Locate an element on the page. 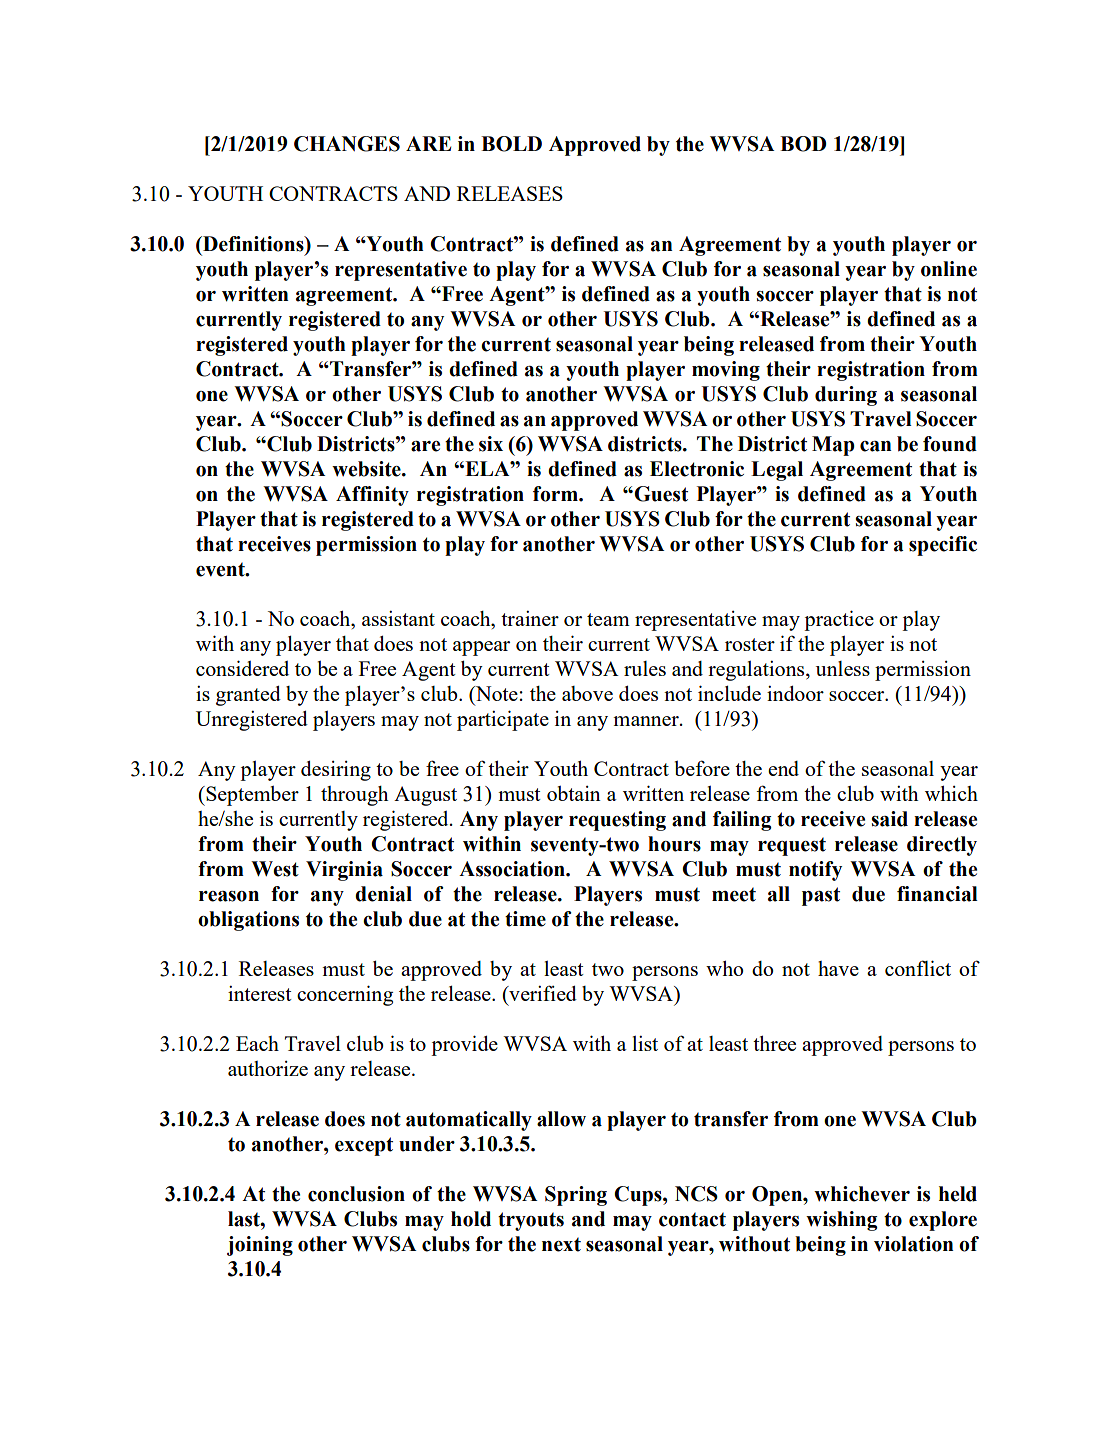 The width and height of the page is (1109, 1435). specific is located at coordinates (943, 546).
